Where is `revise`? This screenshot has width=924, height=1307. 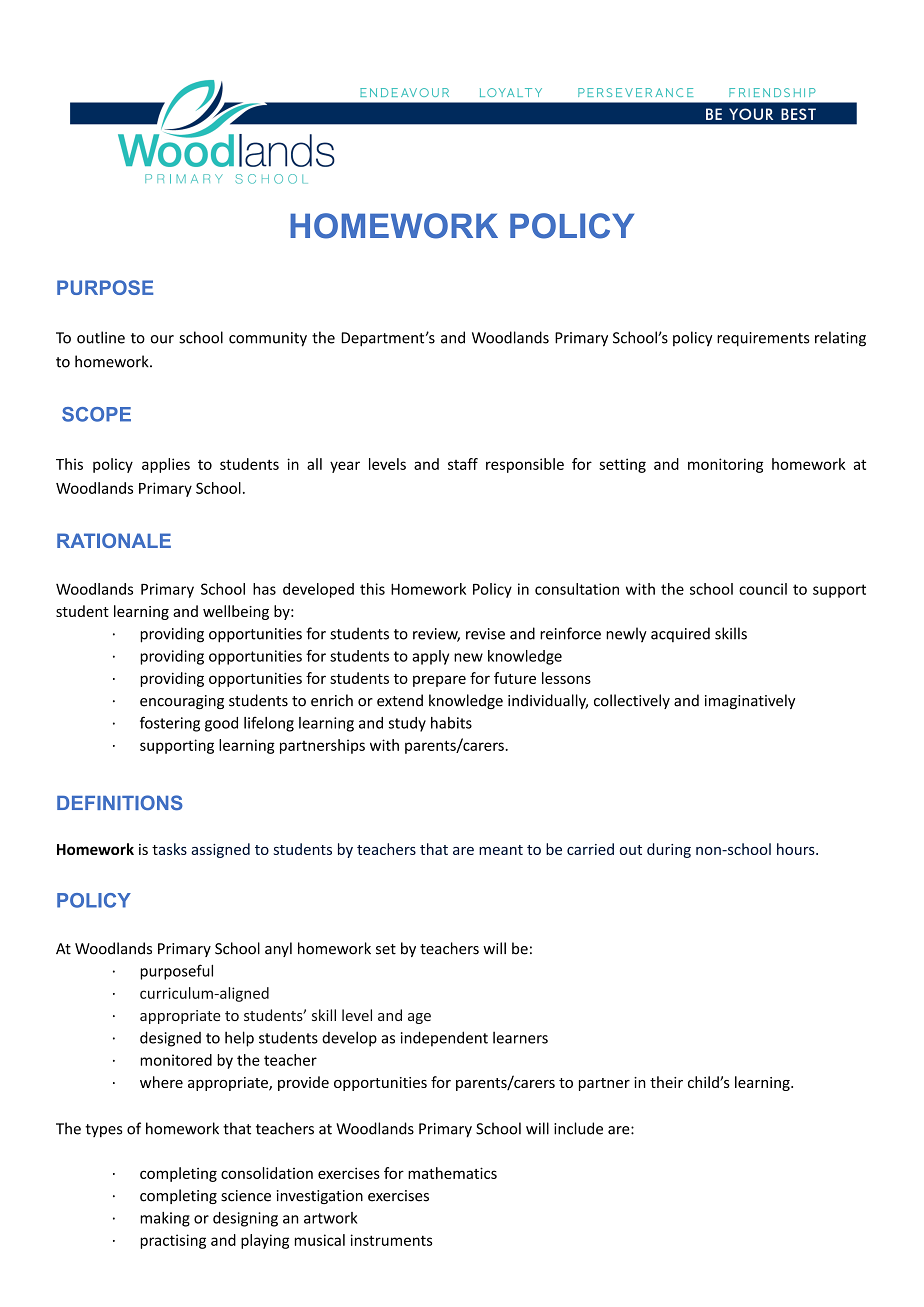 revise is located at coordinates (485, 634).
